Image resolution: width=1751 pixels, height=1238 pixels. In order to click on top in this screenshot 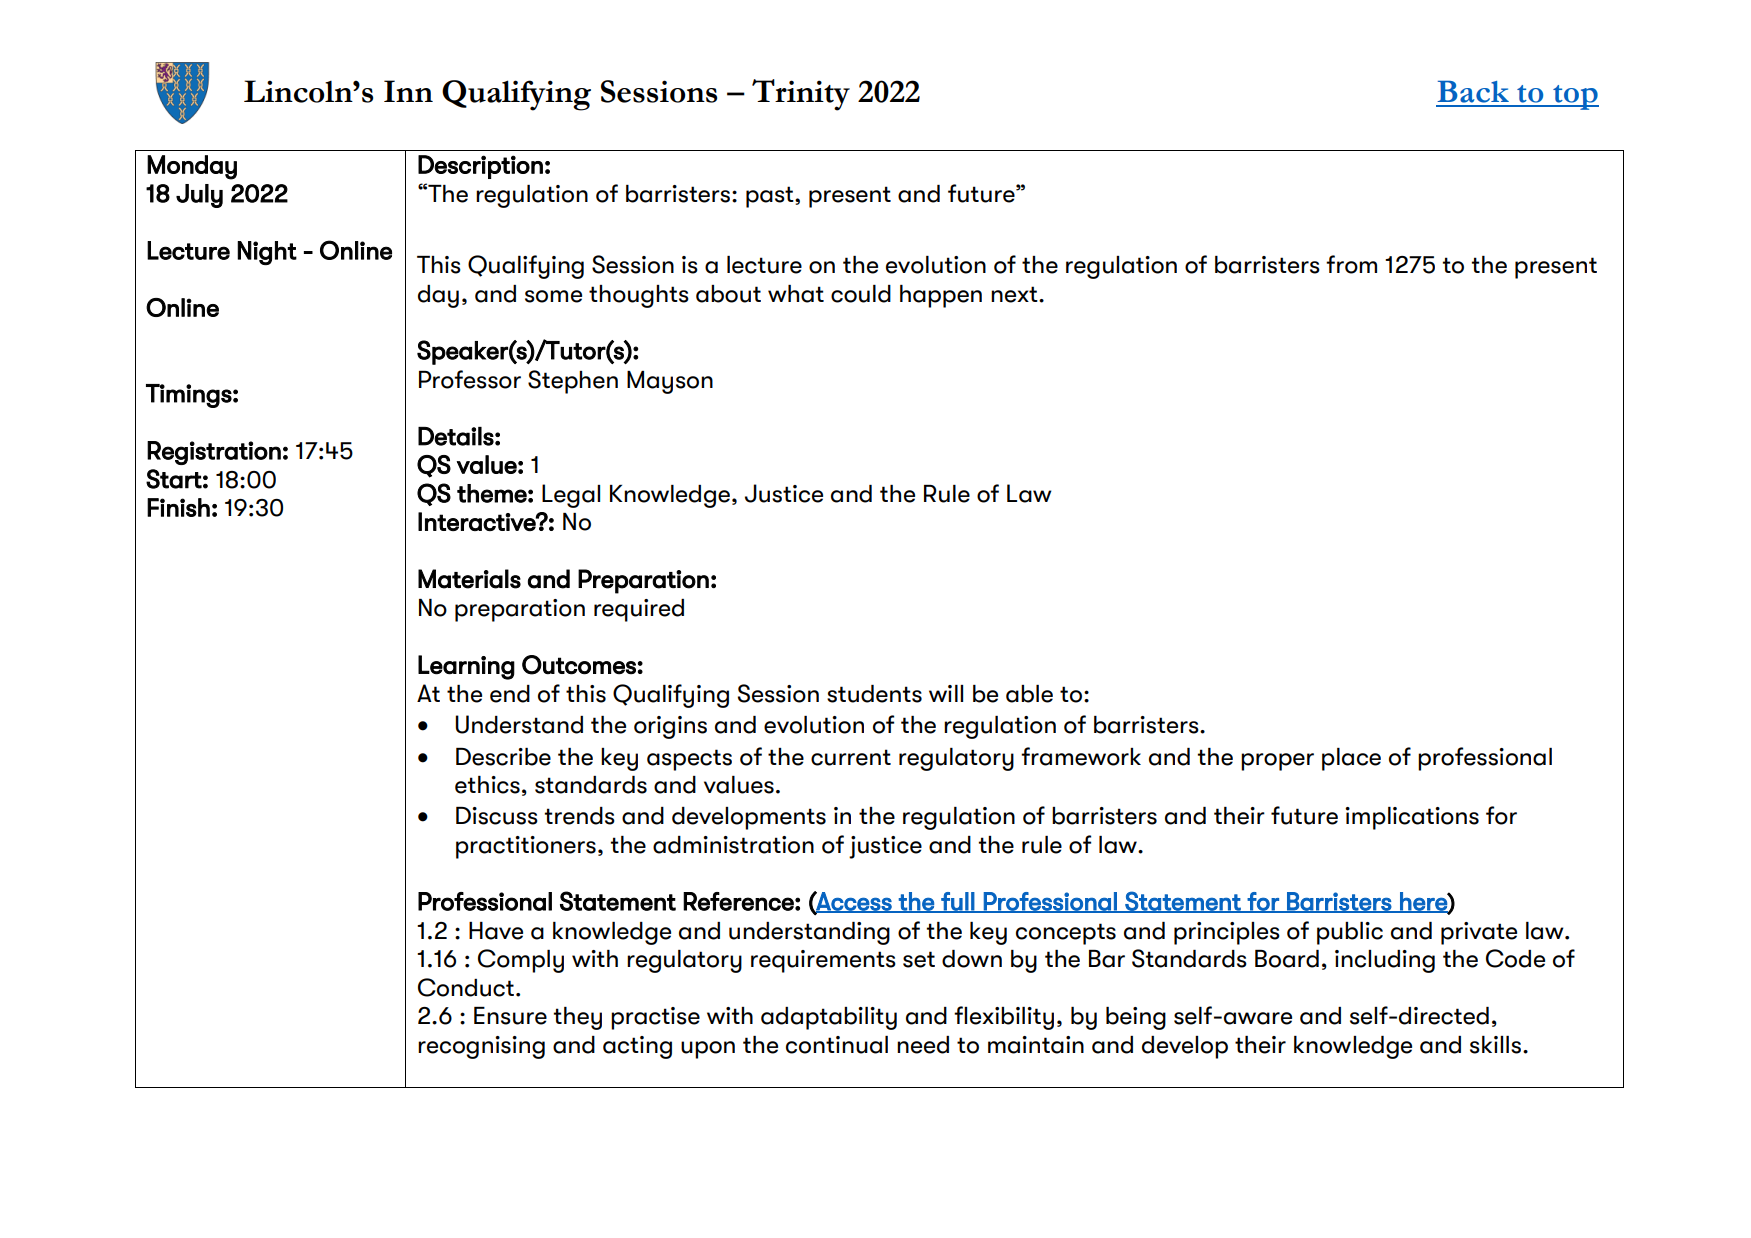, I will do `click(1575, 97)`.
